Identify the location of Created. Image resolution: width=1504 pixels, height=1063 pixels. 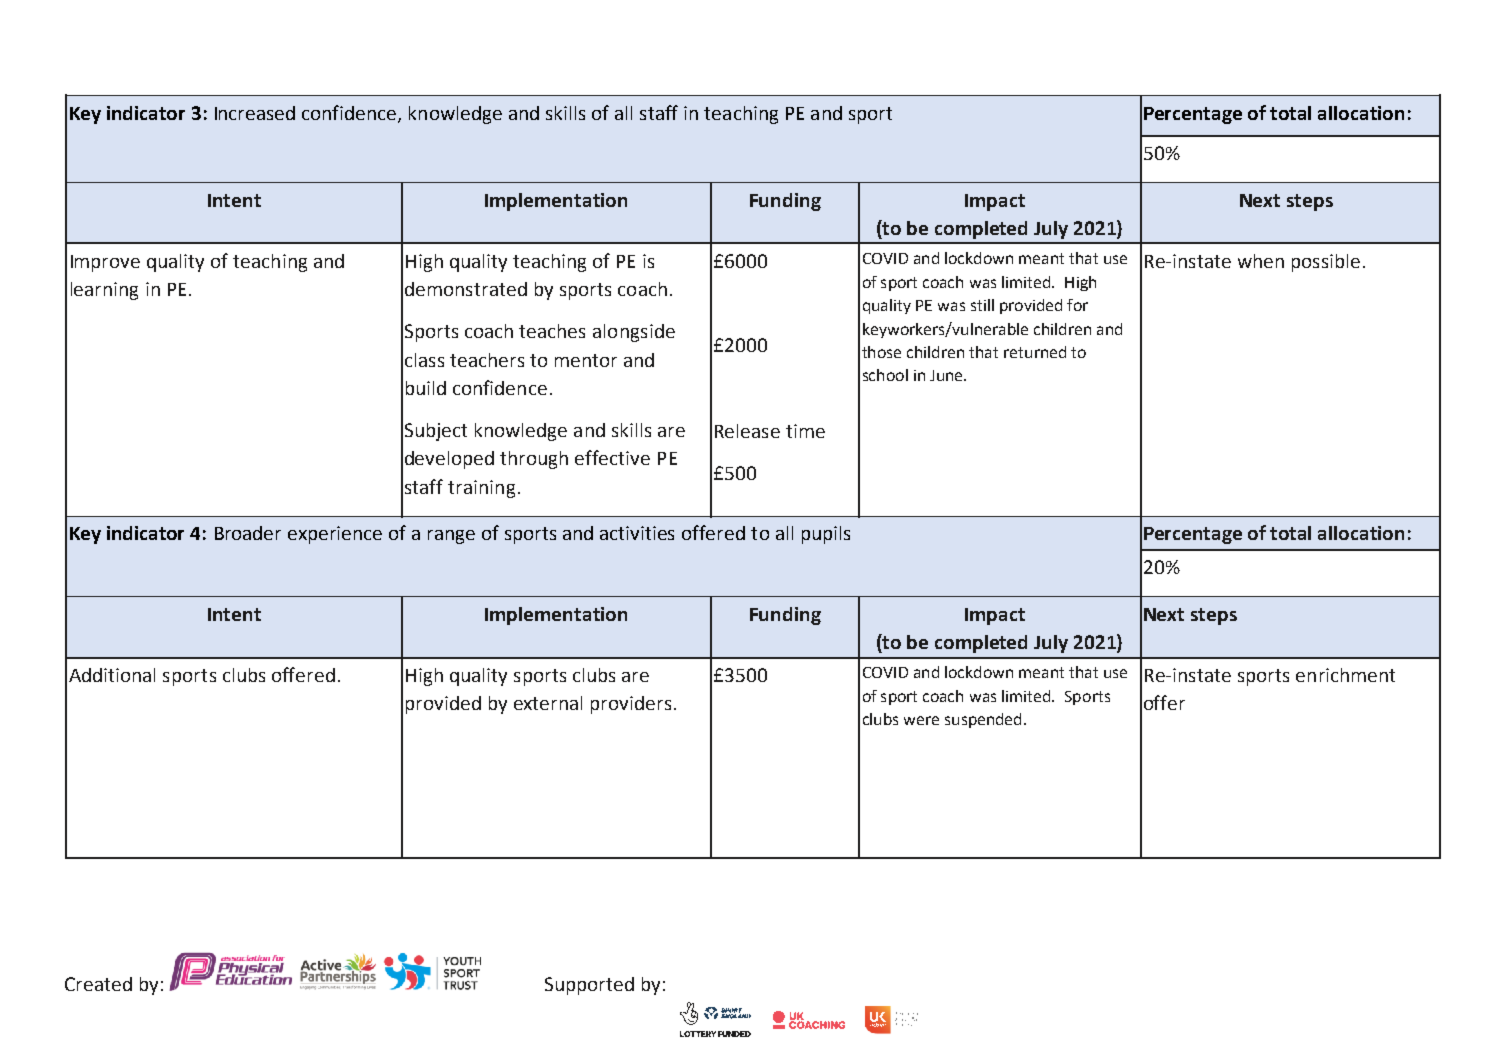
(98, 984).
